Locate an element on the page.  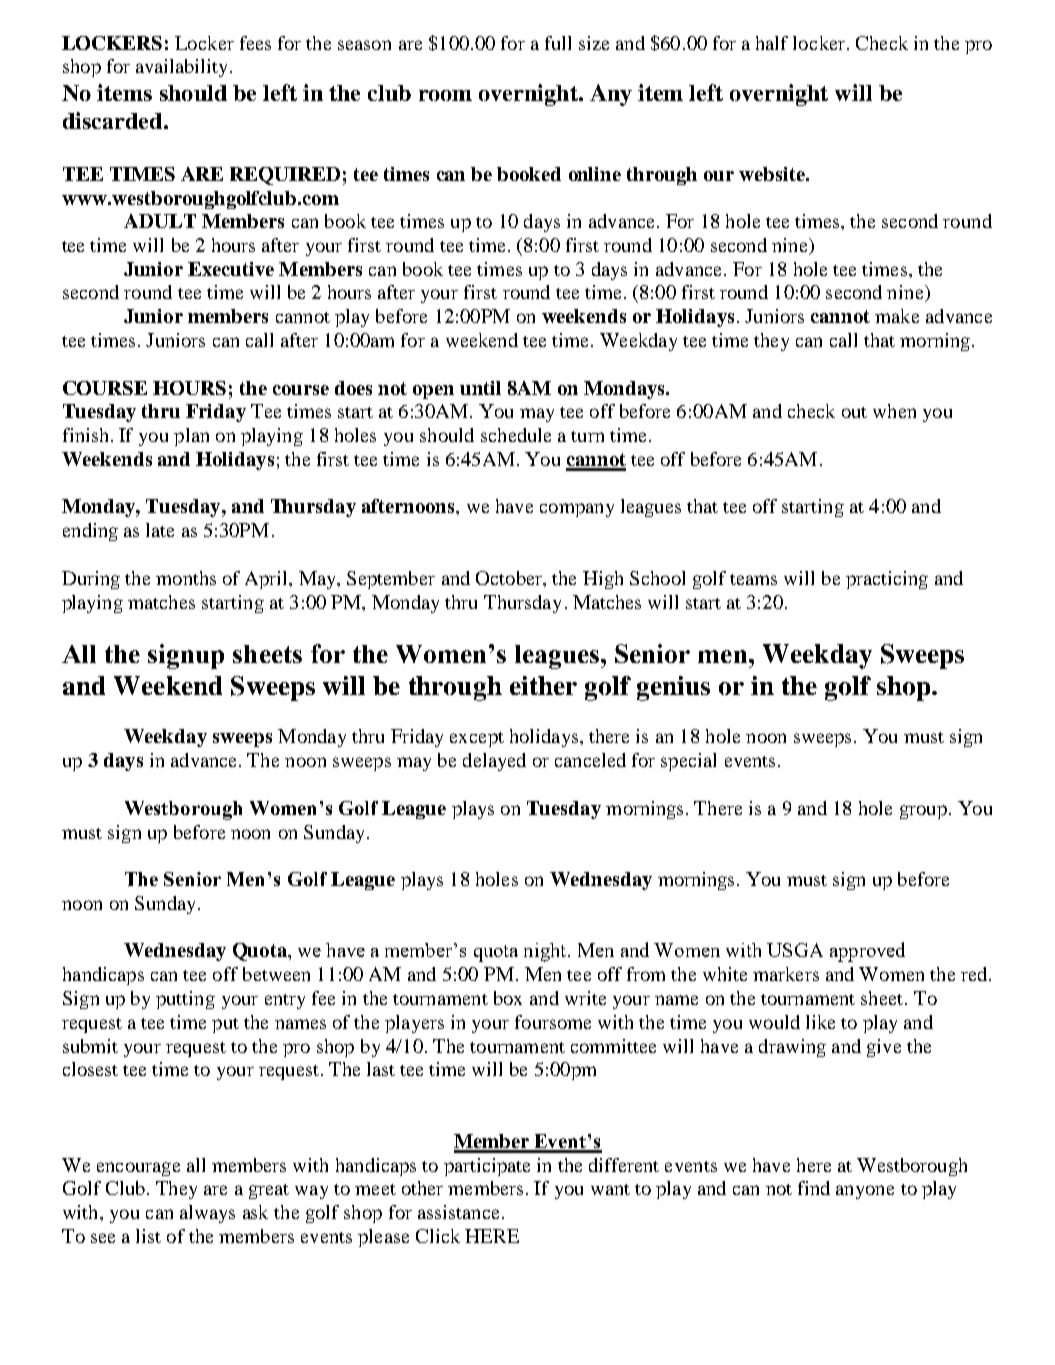
assistance is located at coordinates (458, 1212).
